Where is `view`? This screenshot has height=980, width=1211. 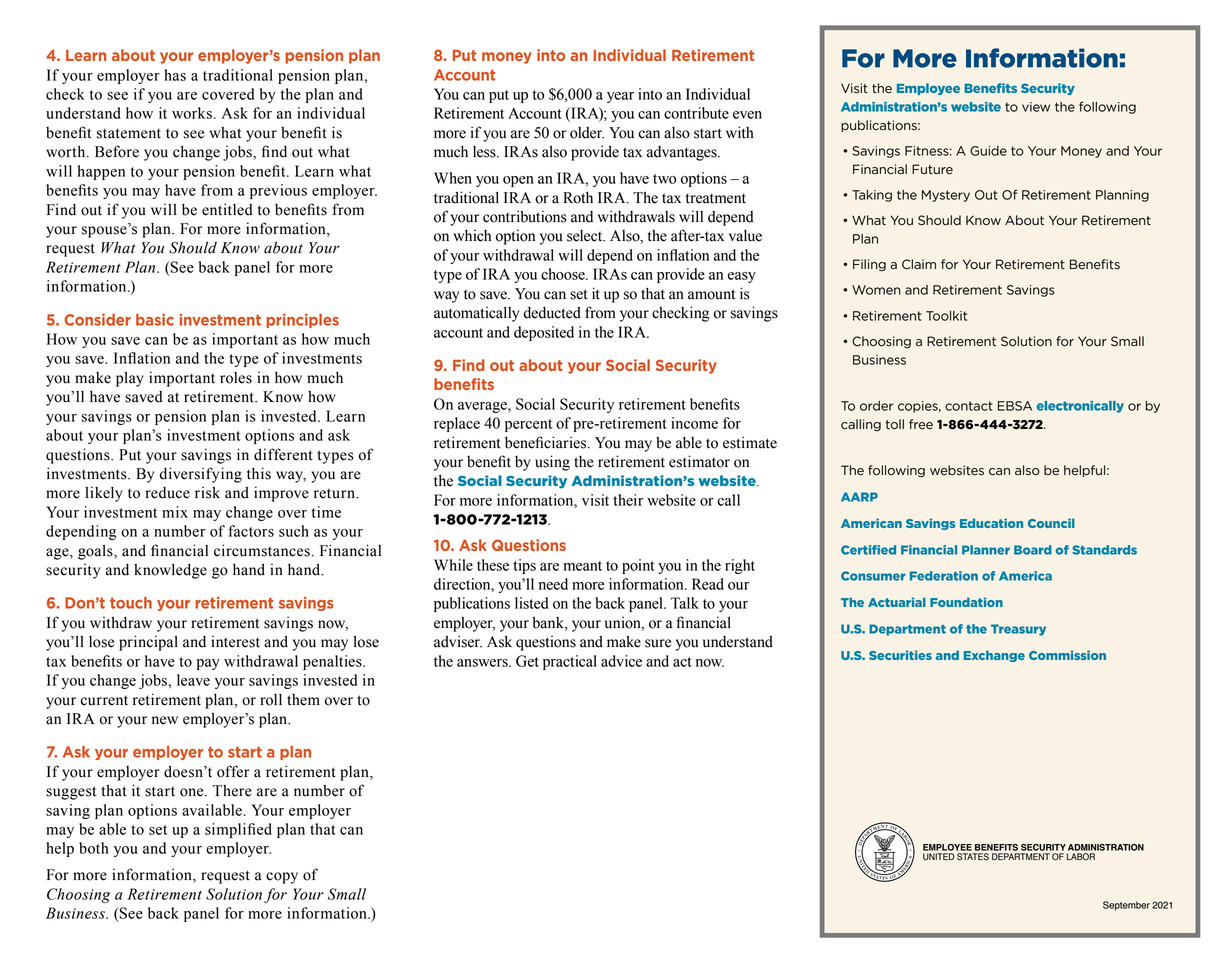
view is located at coordinates (1036, 107).
